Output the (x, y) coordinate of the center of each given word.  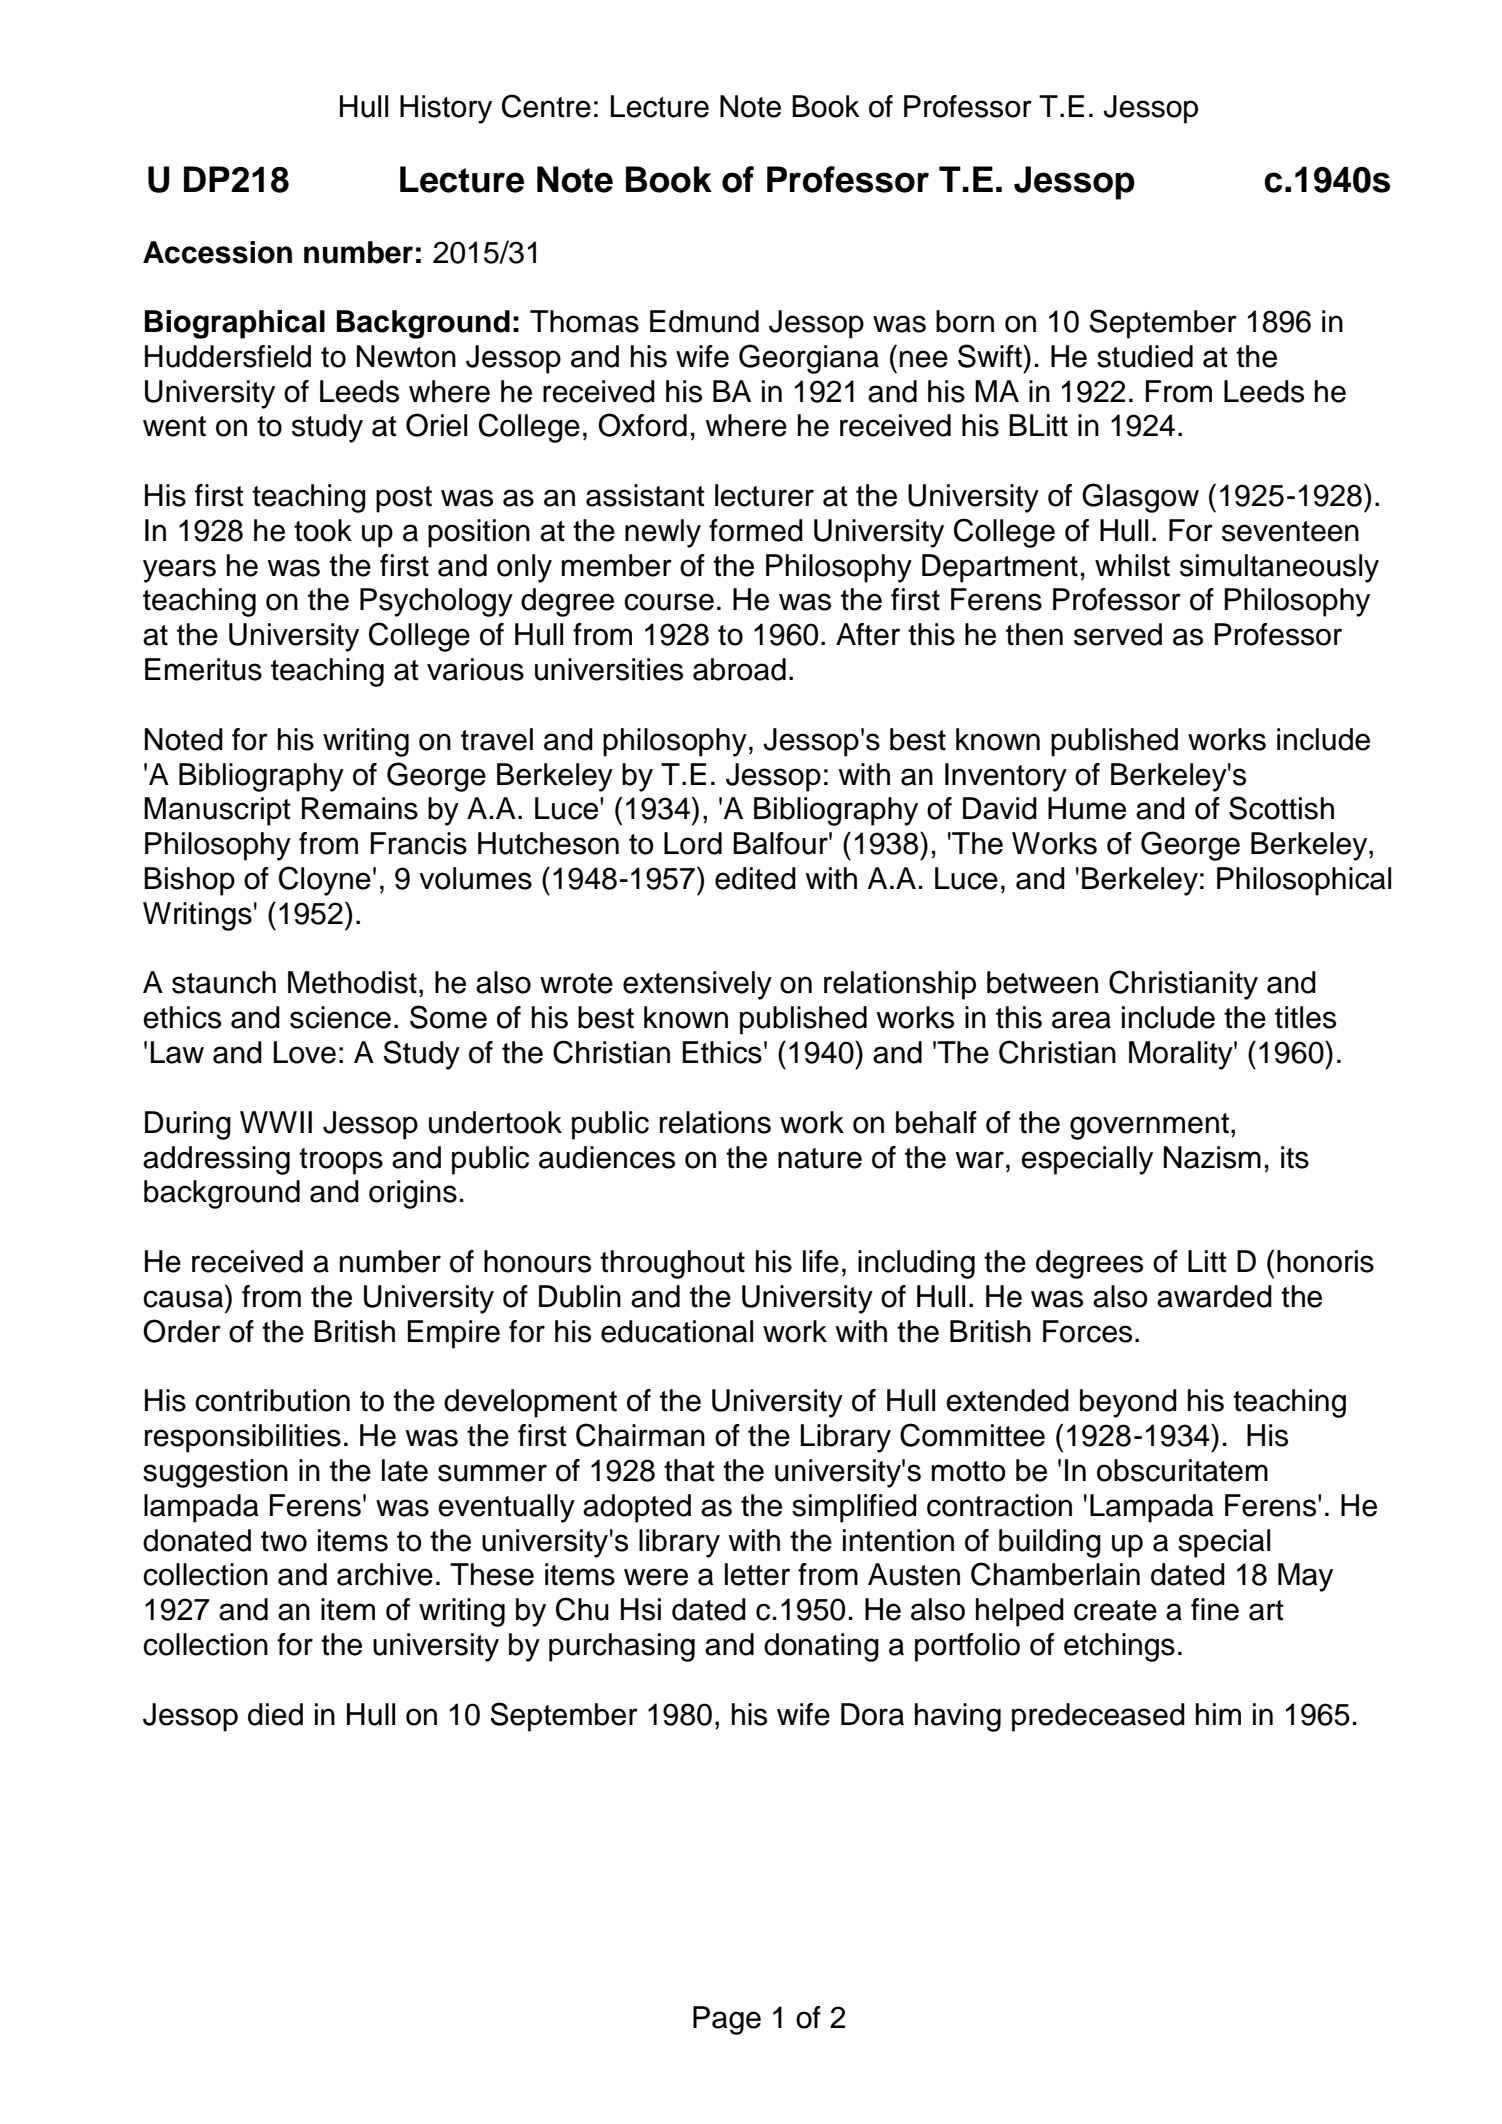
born (965, 321)
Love (305, 1052)
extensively (697, 985)
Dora (872, 1714)
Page (727, 2020)
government (1149, 1126)
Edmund (704, 321)
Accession (217, 252)
